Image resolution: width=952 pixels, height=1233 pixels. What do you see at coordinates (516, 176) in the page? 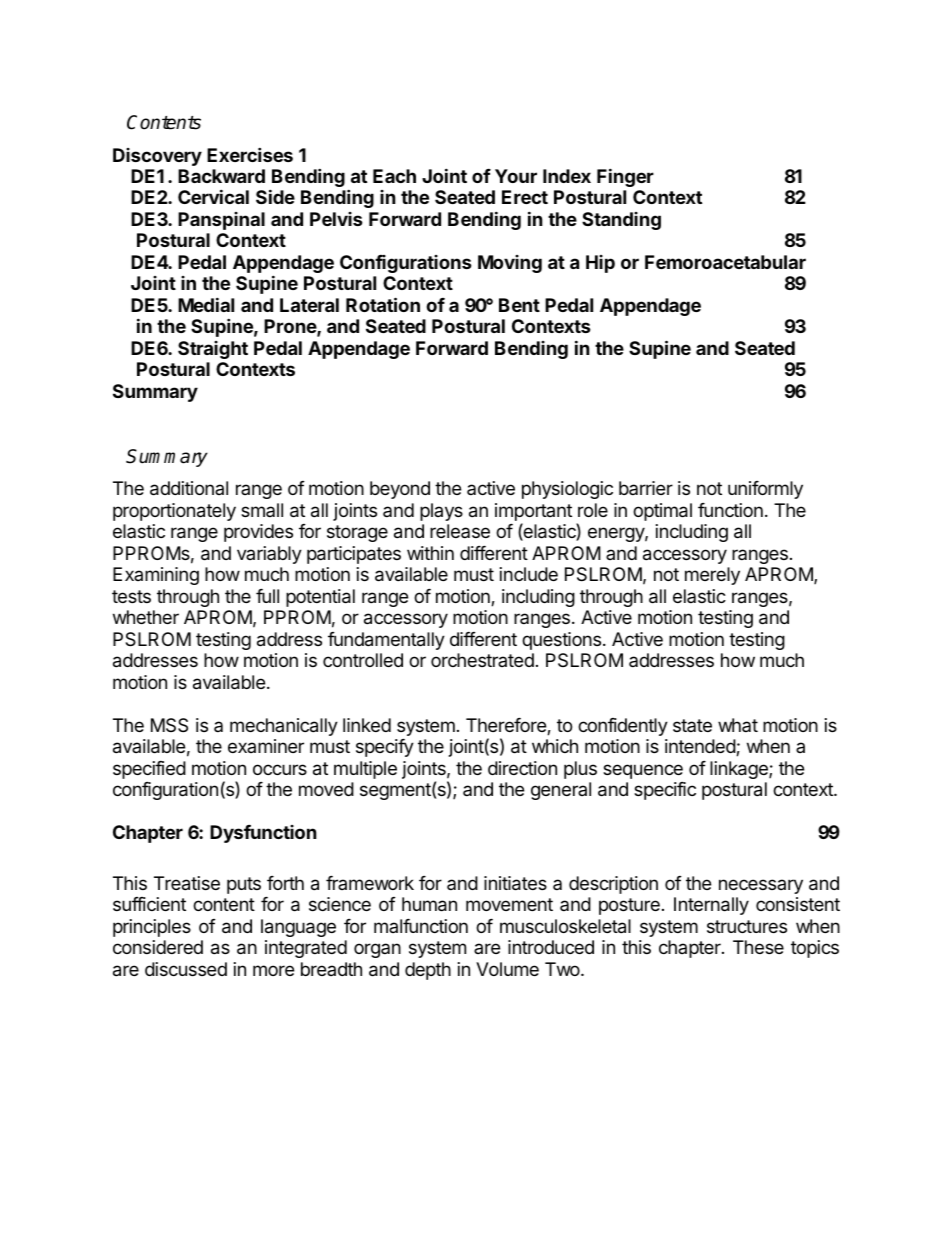
I see `Your` at bounding box center [516, 176].
